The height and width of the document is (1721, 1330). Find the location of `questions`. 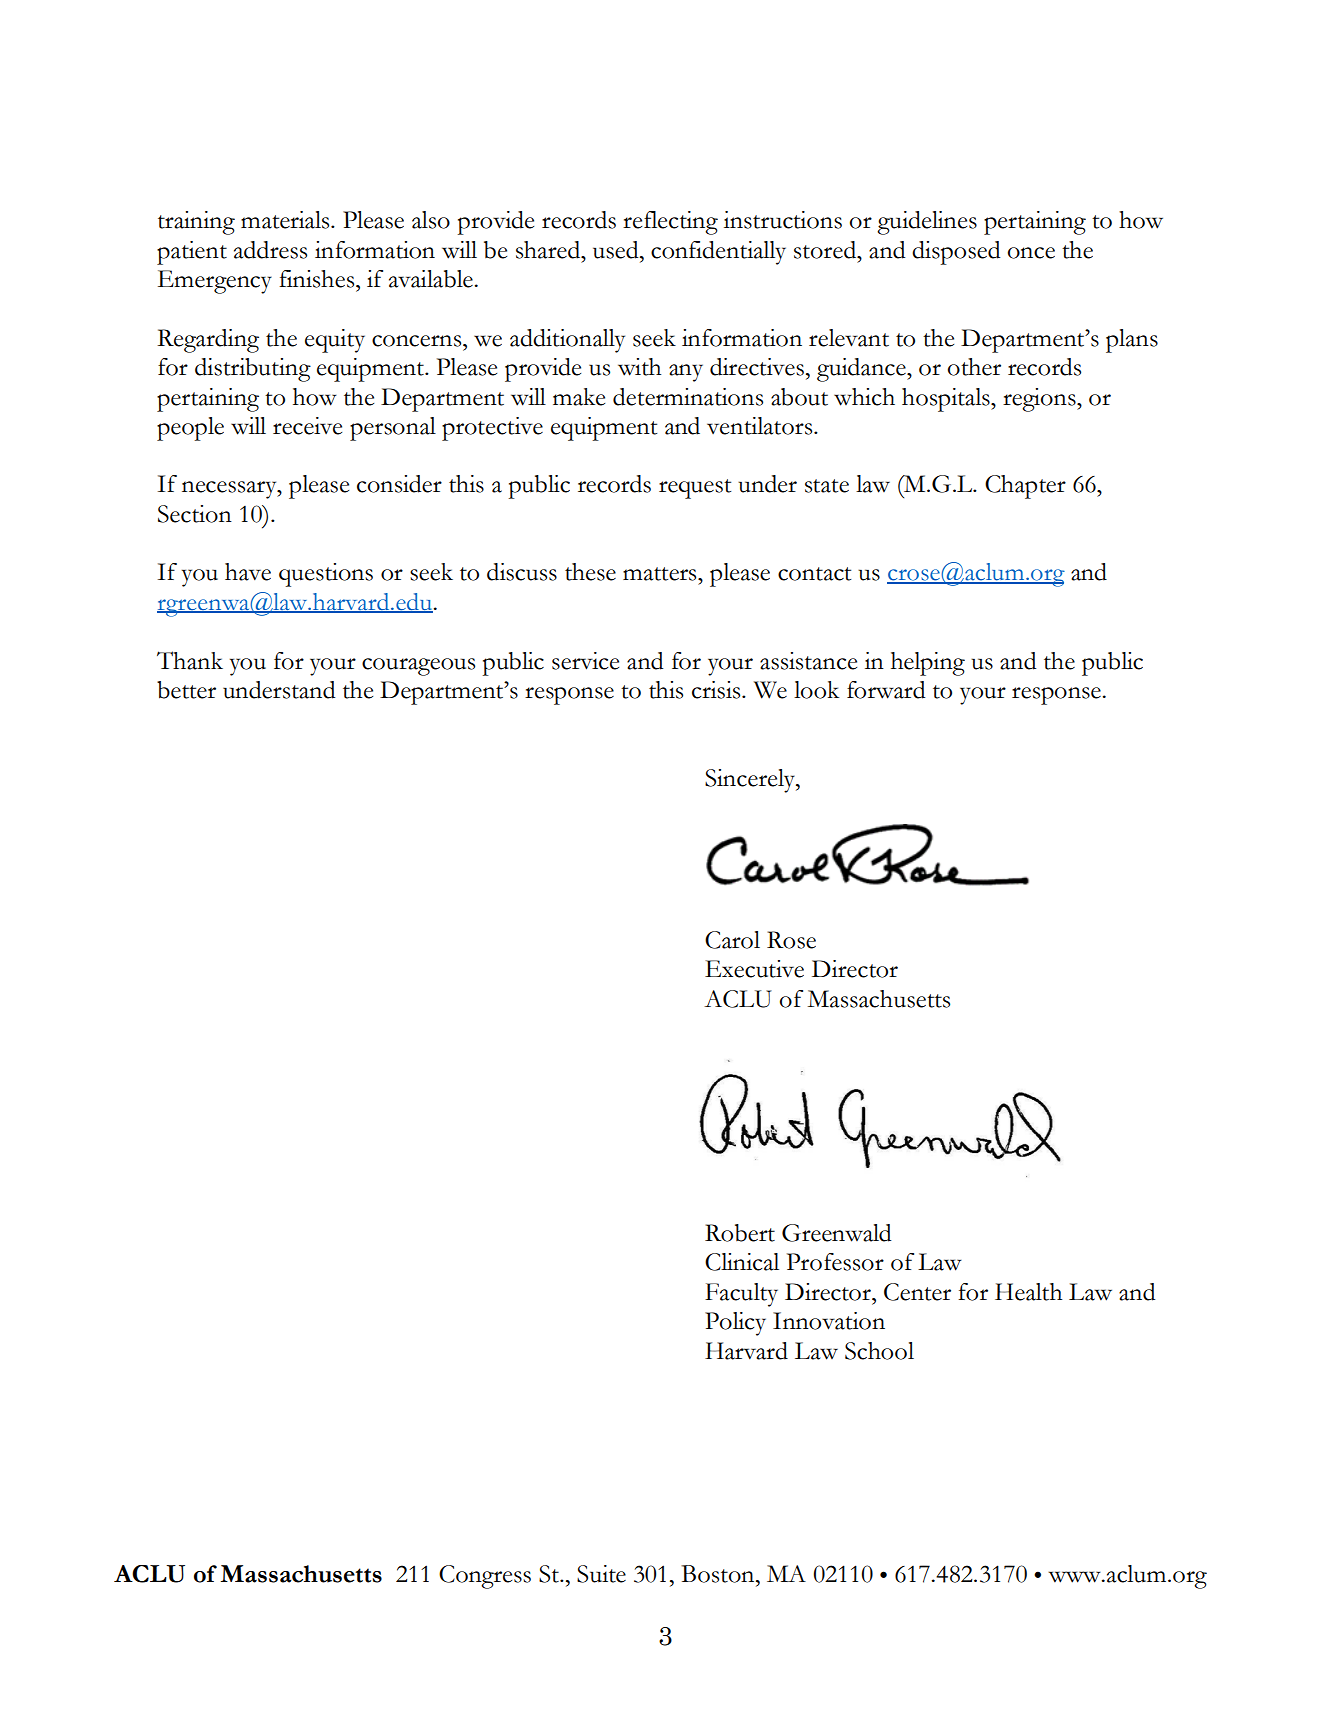

questions is located at coordinates (326, 575).
